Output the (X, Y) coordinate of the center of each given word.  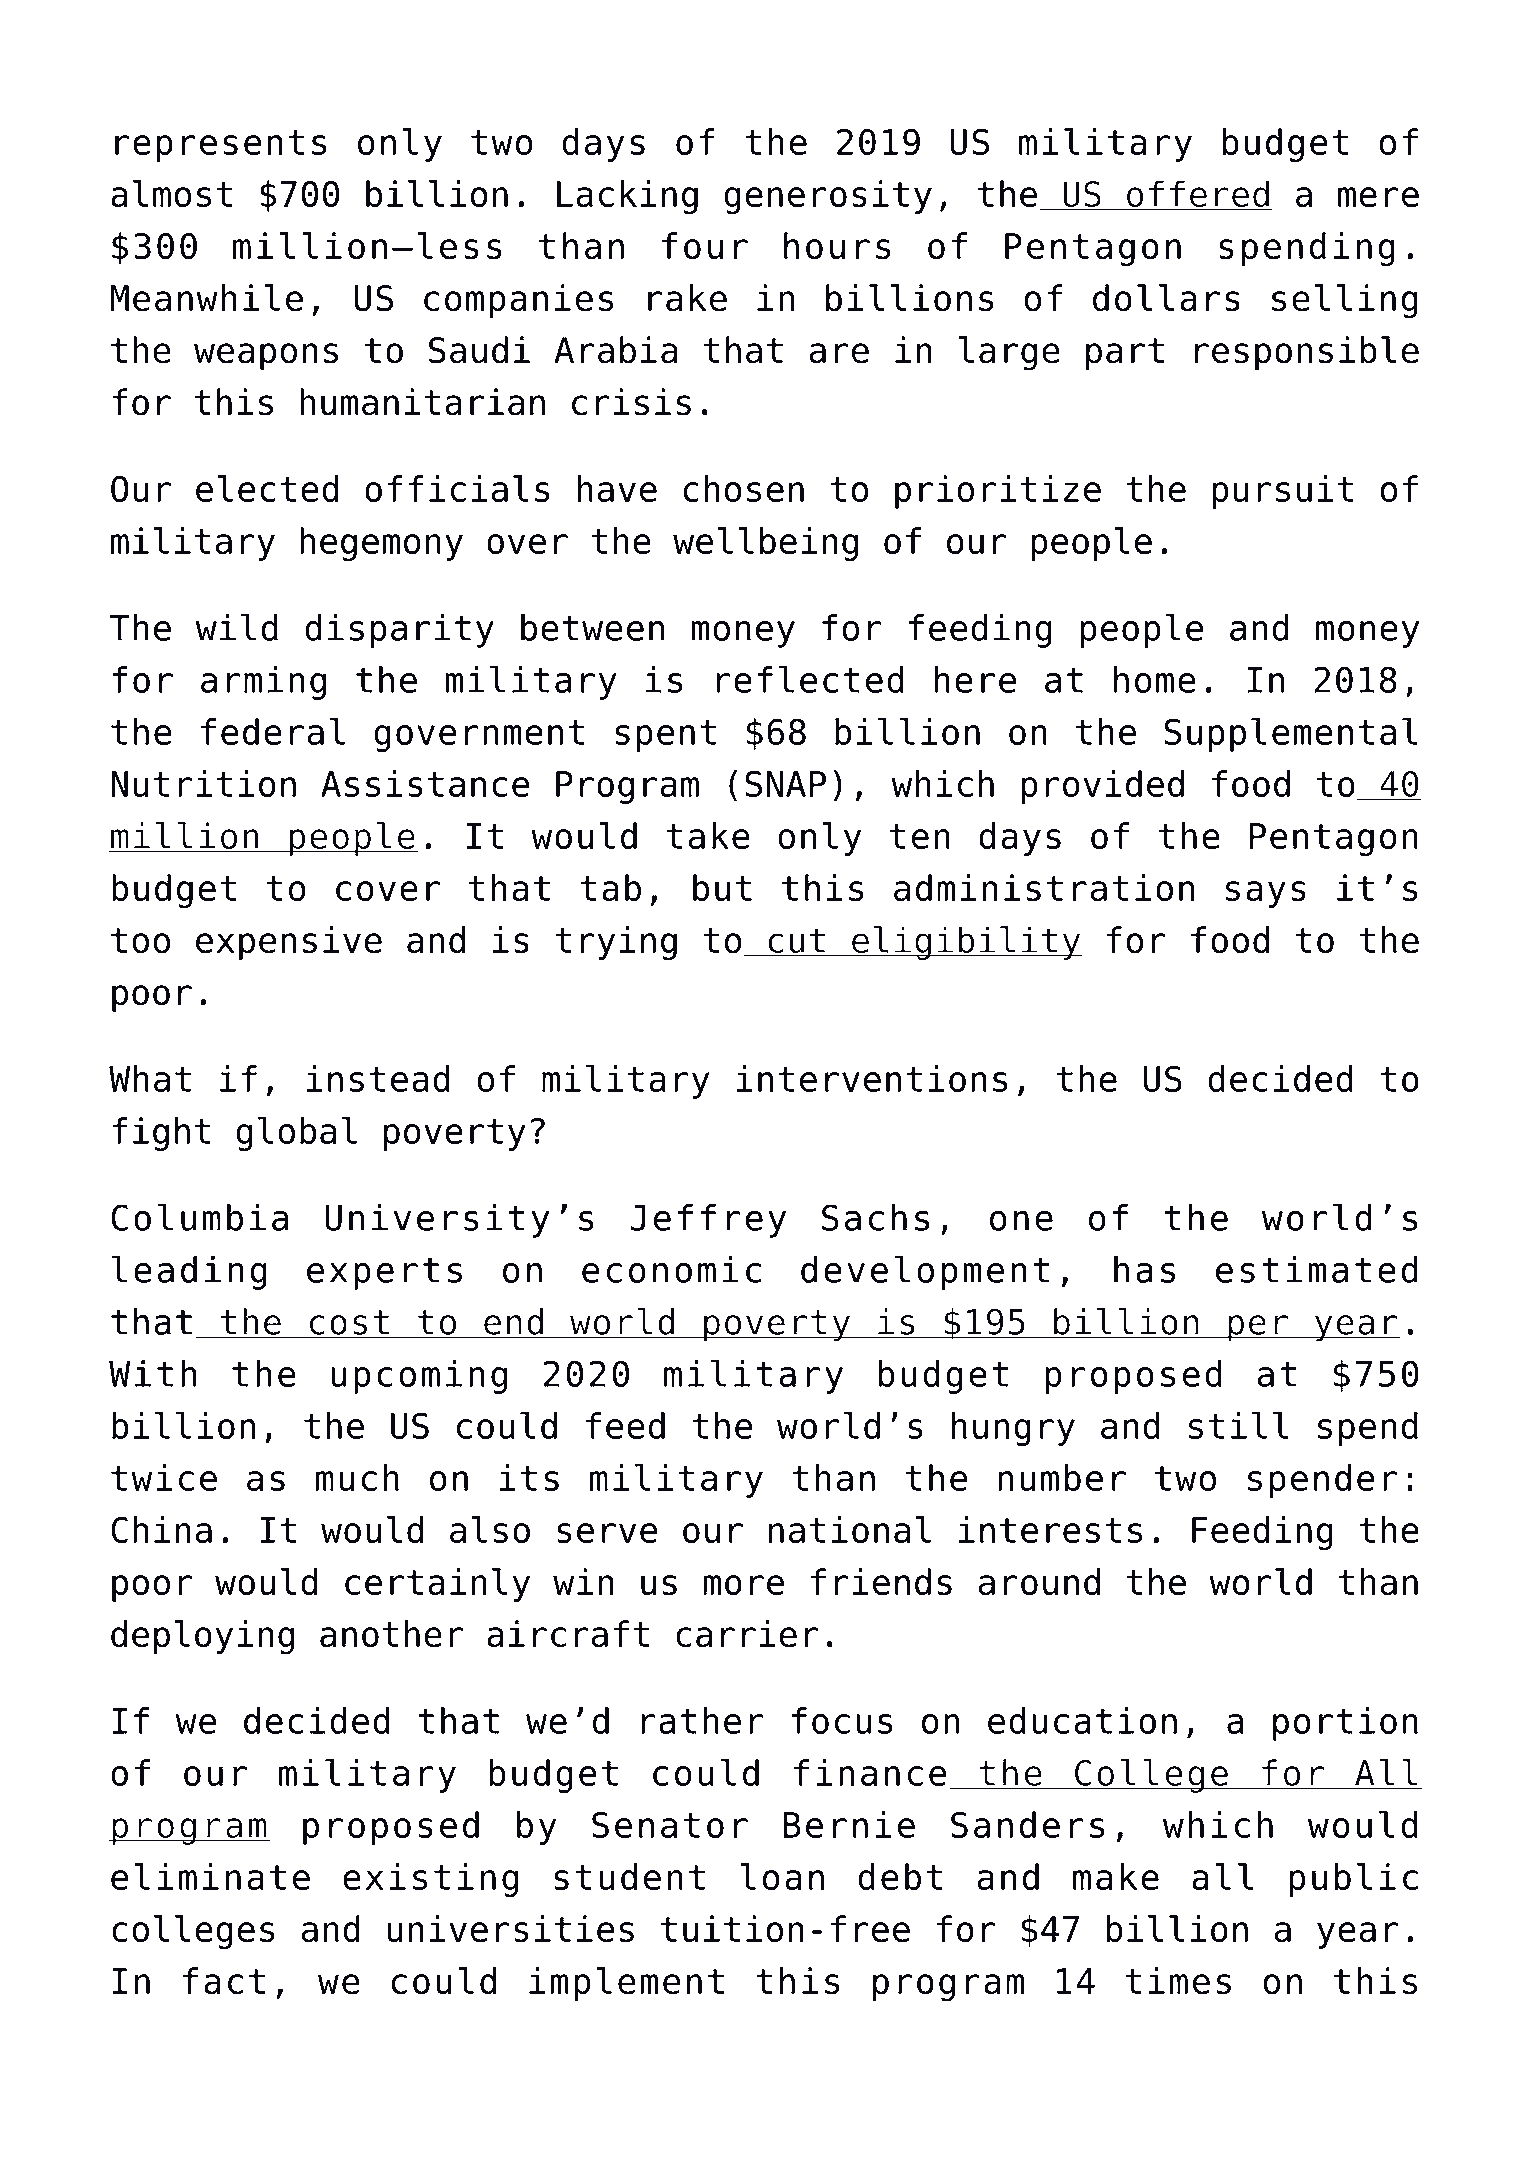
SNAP (785, 783)
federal (273, 731)
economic (671, 1269)
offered (1198, 195)
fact (224, 1981)
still (1239, 1425)
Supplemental (1291, 735)
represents (221, 146)
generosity (828, 197)
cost (349, 1323)
